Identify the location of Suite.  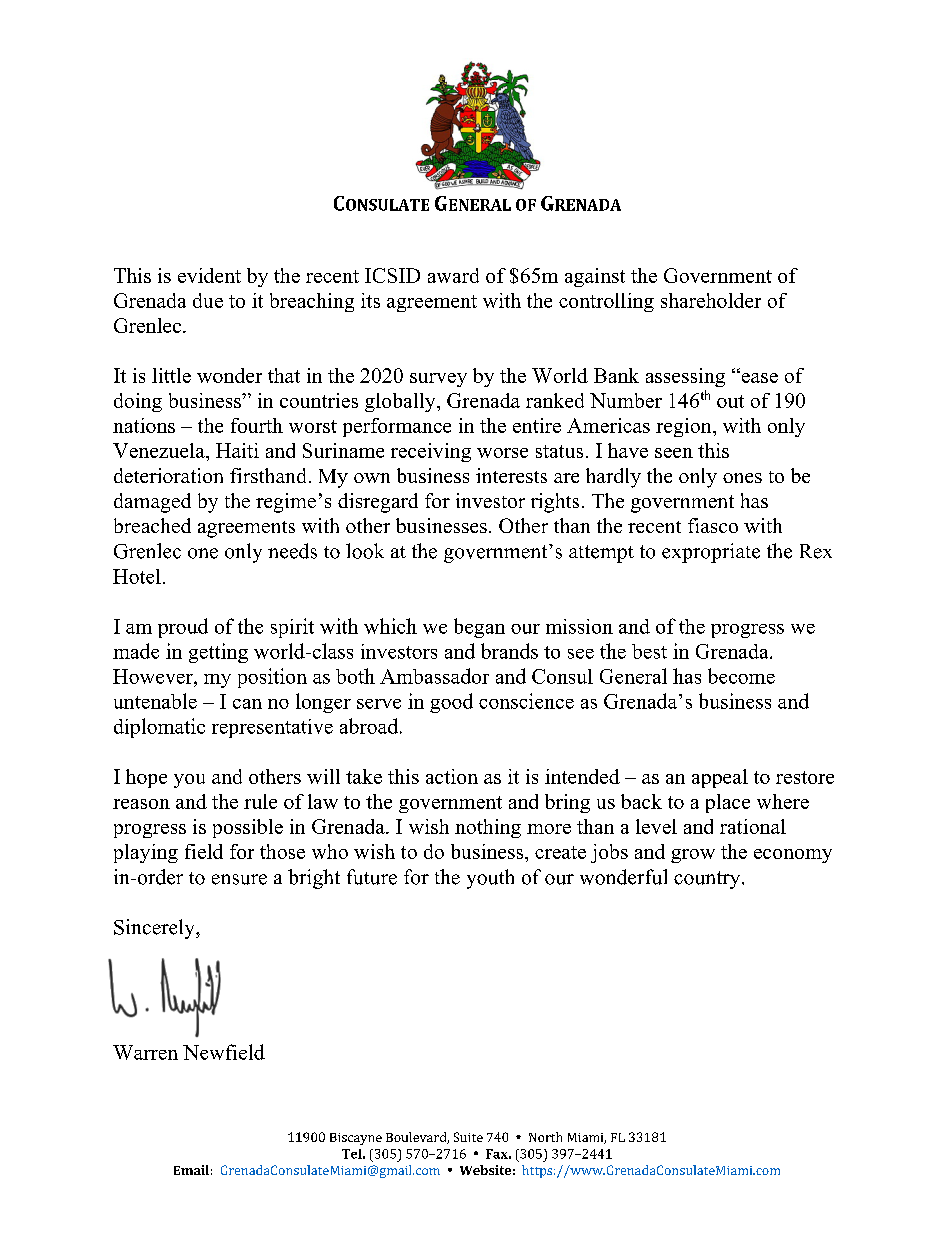
(468, 1137).
